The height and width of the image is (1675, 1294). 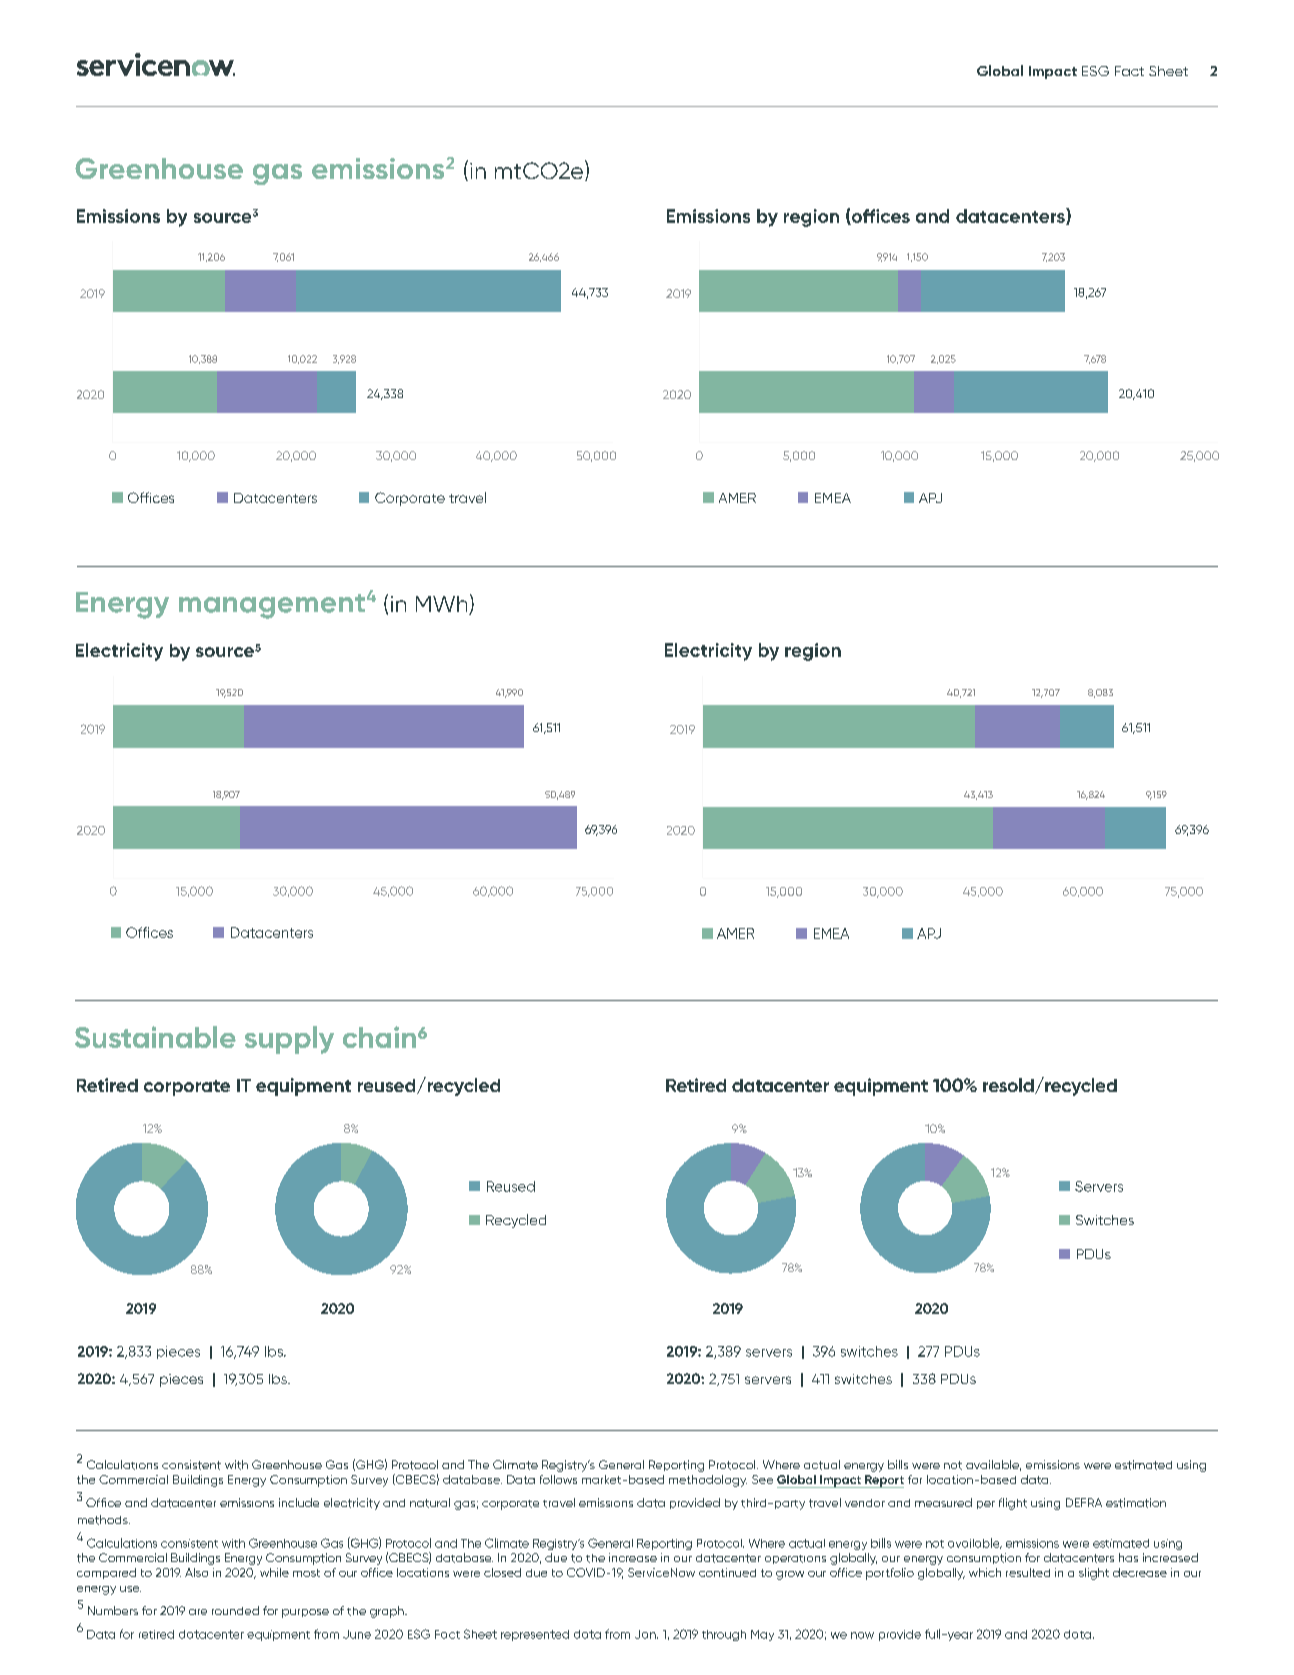 What do you see at coordinates (943, 1502) in the image?
I see `measured` at bounding box center [943, 1502].
